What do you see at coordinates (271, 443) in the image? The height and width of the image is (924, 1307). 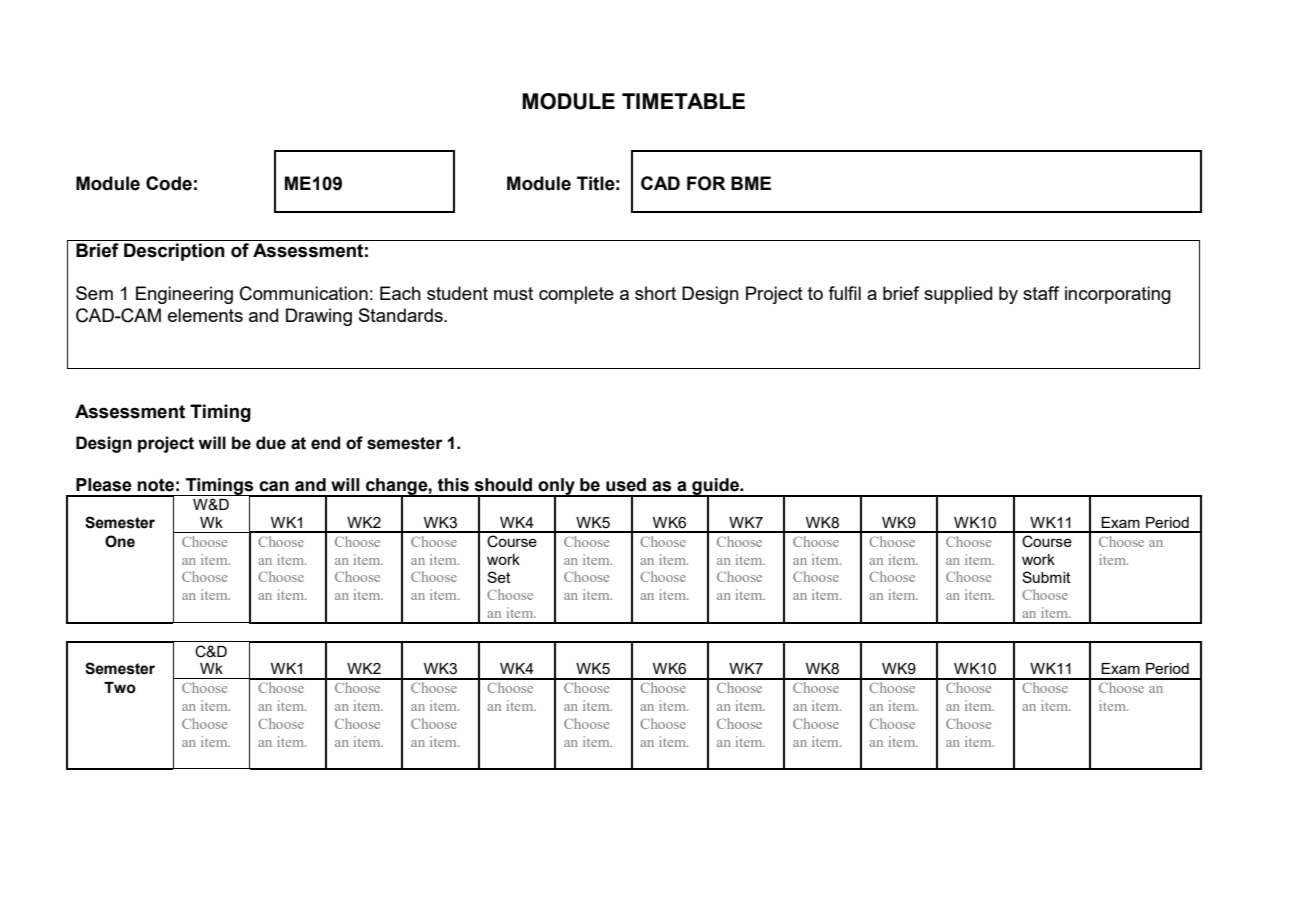 I see `due` at bounding box center [271, 443].
